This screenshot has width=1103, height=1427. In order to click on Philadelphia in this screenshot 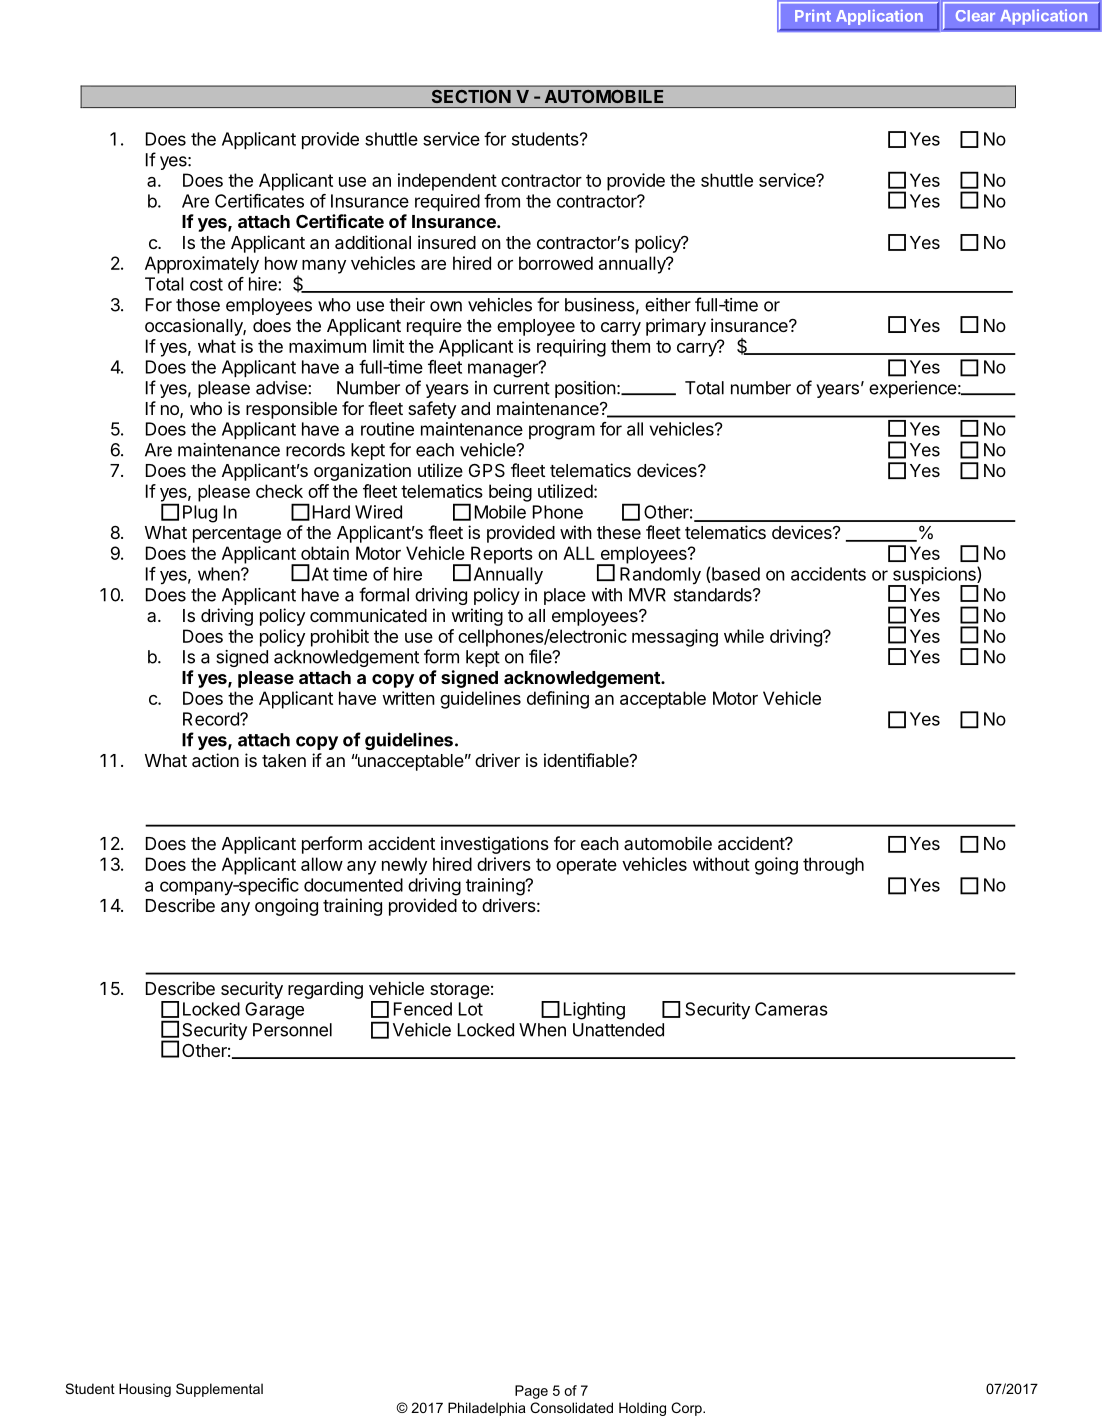, I will do `click(487, 1409)`.
